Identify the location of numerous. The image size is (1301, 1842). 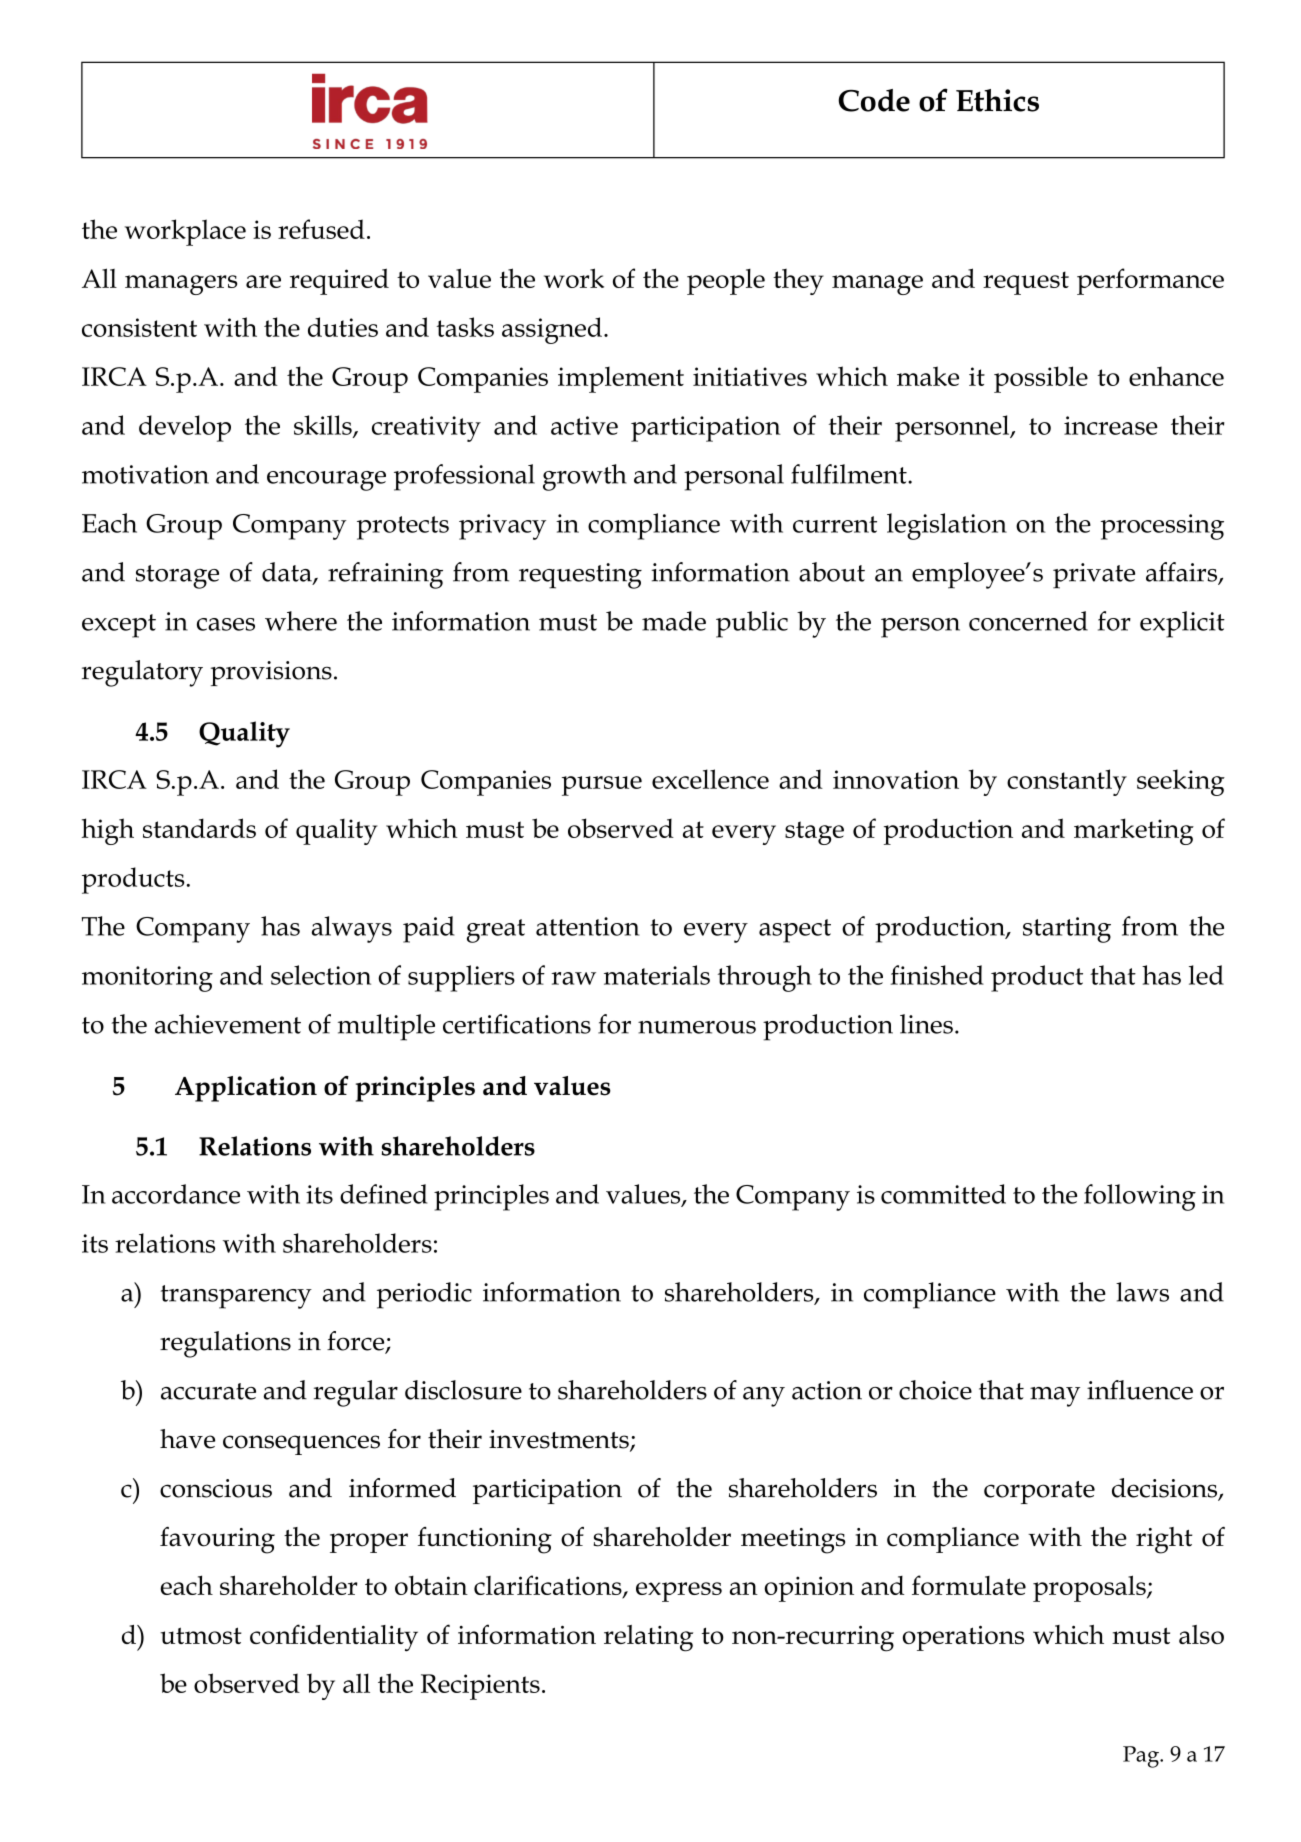
(697, 1027).
